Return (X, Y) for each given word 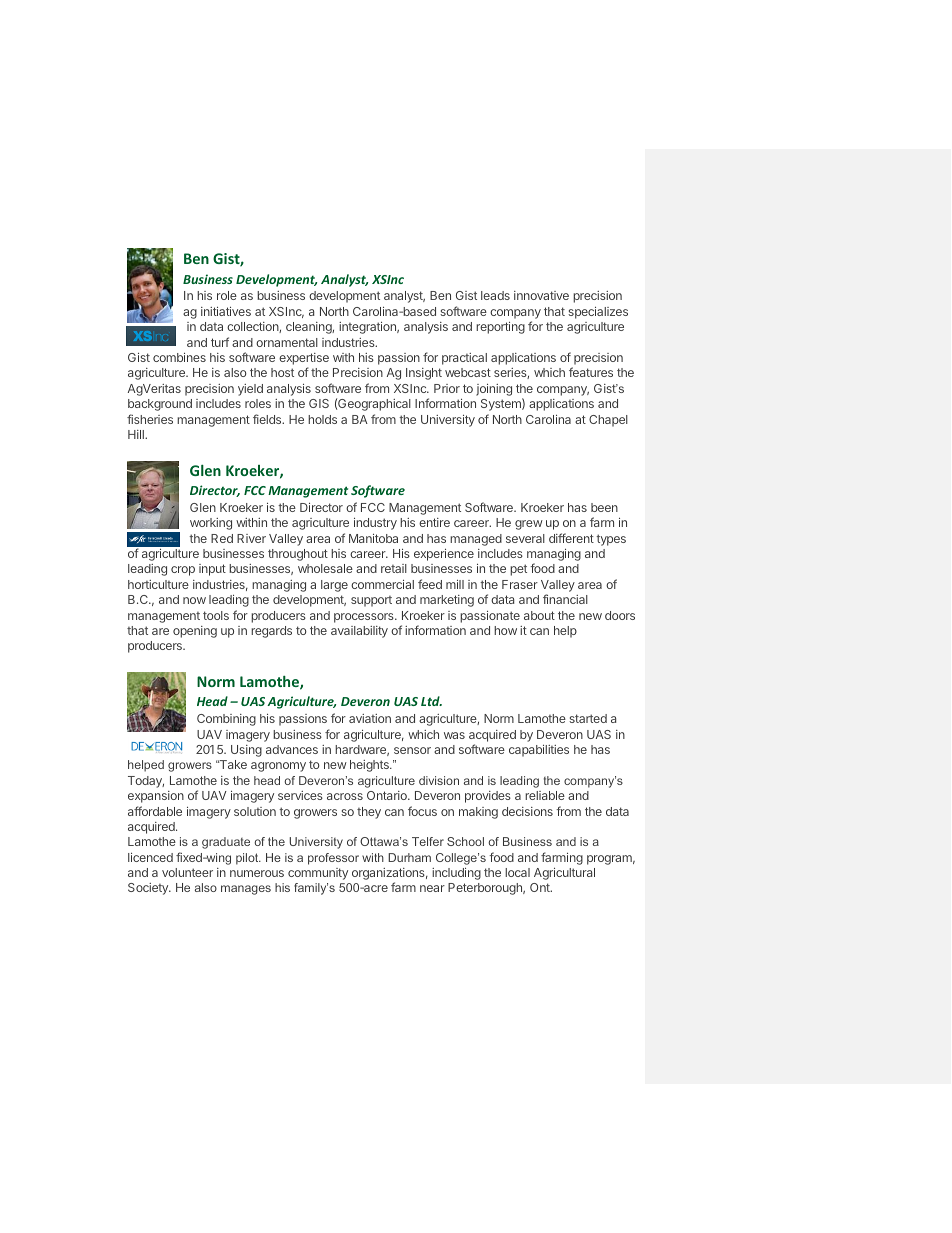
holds (322, 419)
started (588, 718)
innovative (541, 295)
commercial (382, 584)
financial (565, 599)
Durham (409, 857)
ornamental (287, 342)
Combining (226, 720)
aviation (370, 718)
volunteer (187, 872)
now (194, 600)
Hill (137, 434)
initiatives (226, 311)
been (604, 507)
